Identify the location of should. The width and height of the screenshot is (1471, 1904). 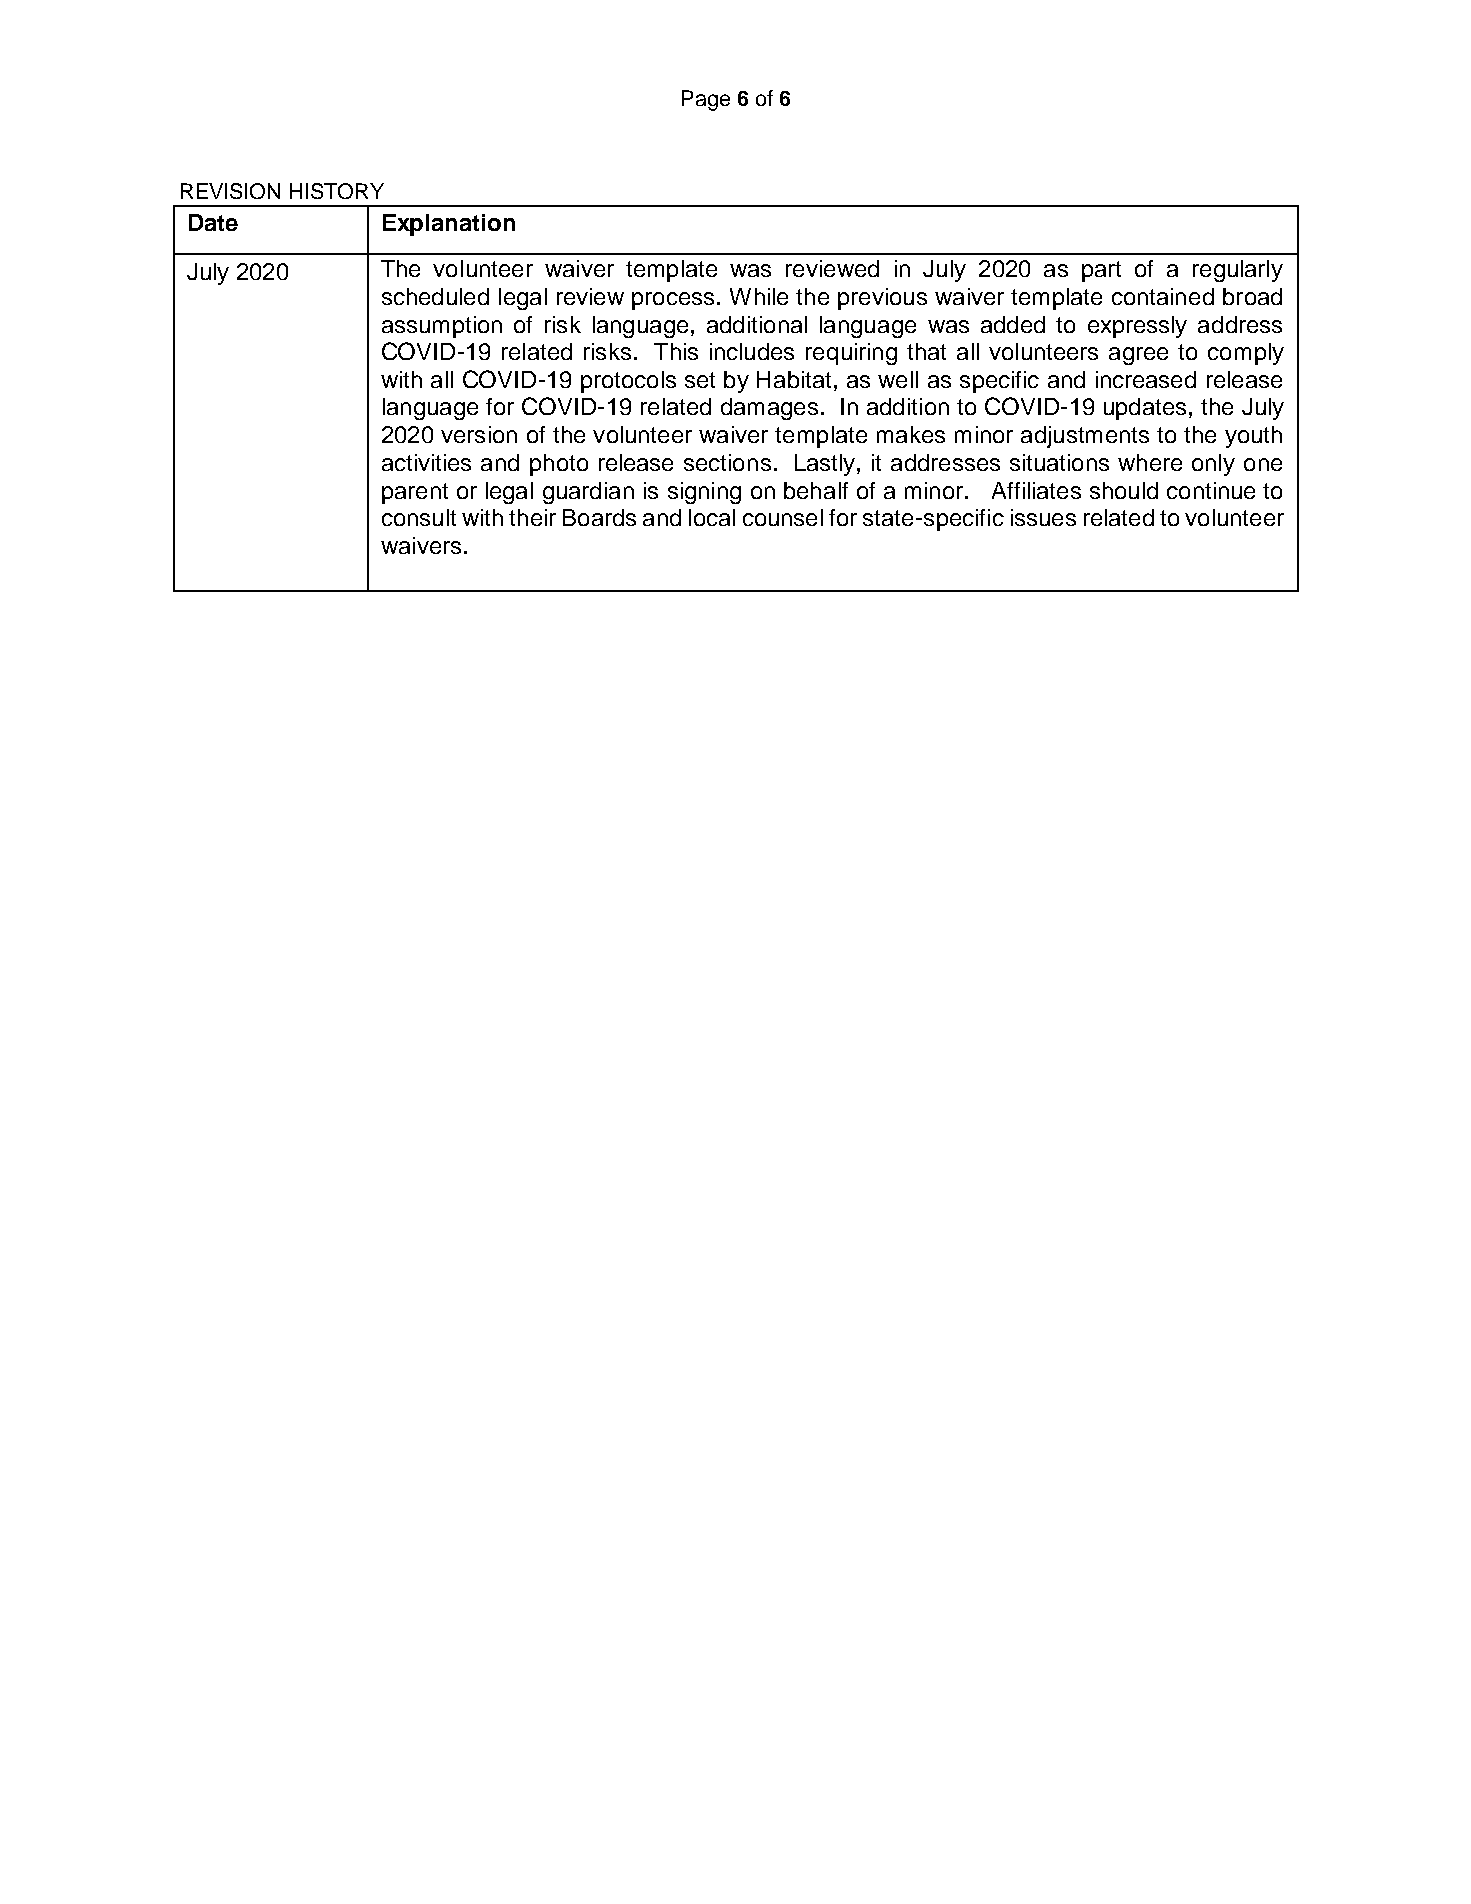
(1124, 490).
